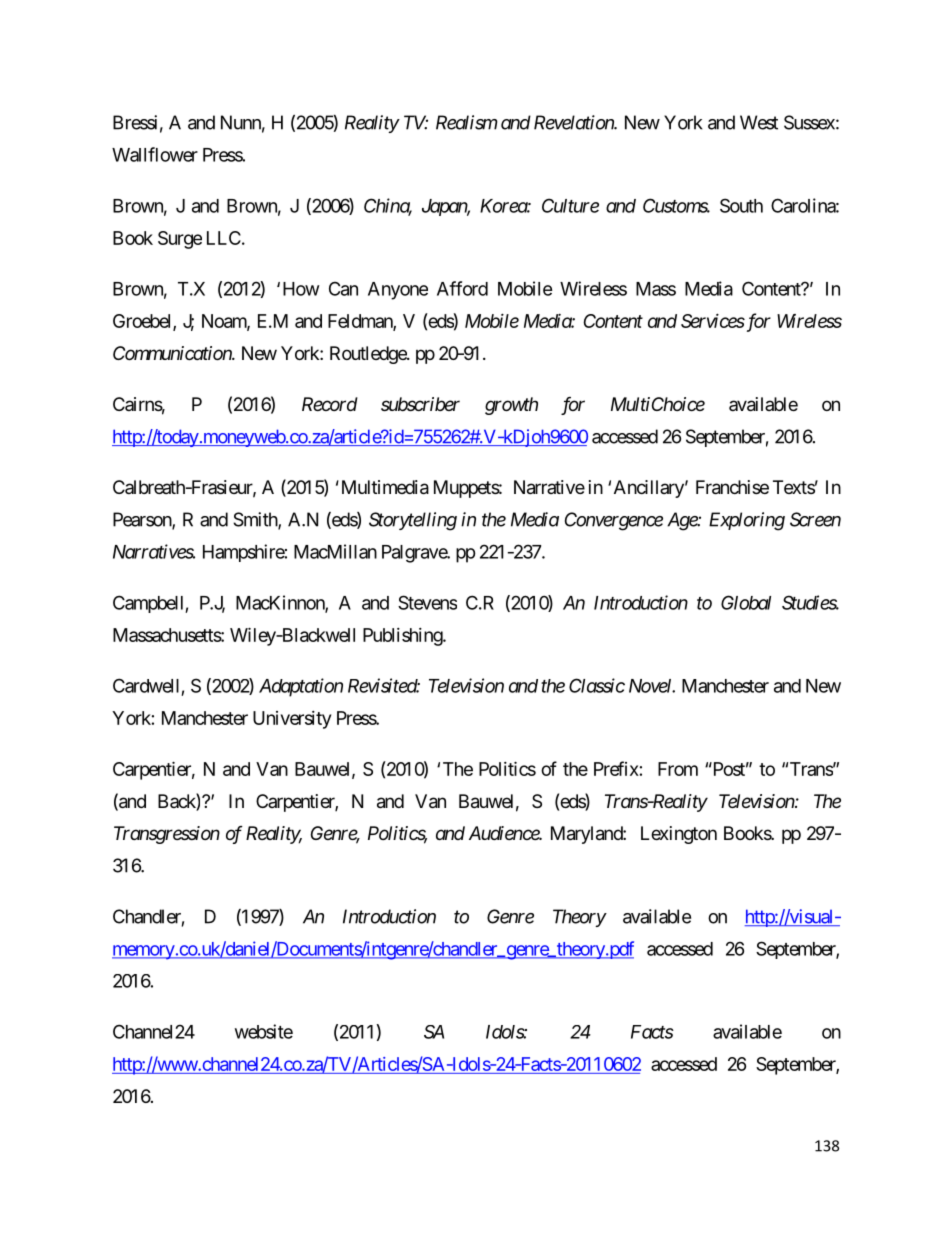 The image size is (952, 1233). Describe the element at coordinates (759, 122) in the screenshot. I see `West` at that location.
